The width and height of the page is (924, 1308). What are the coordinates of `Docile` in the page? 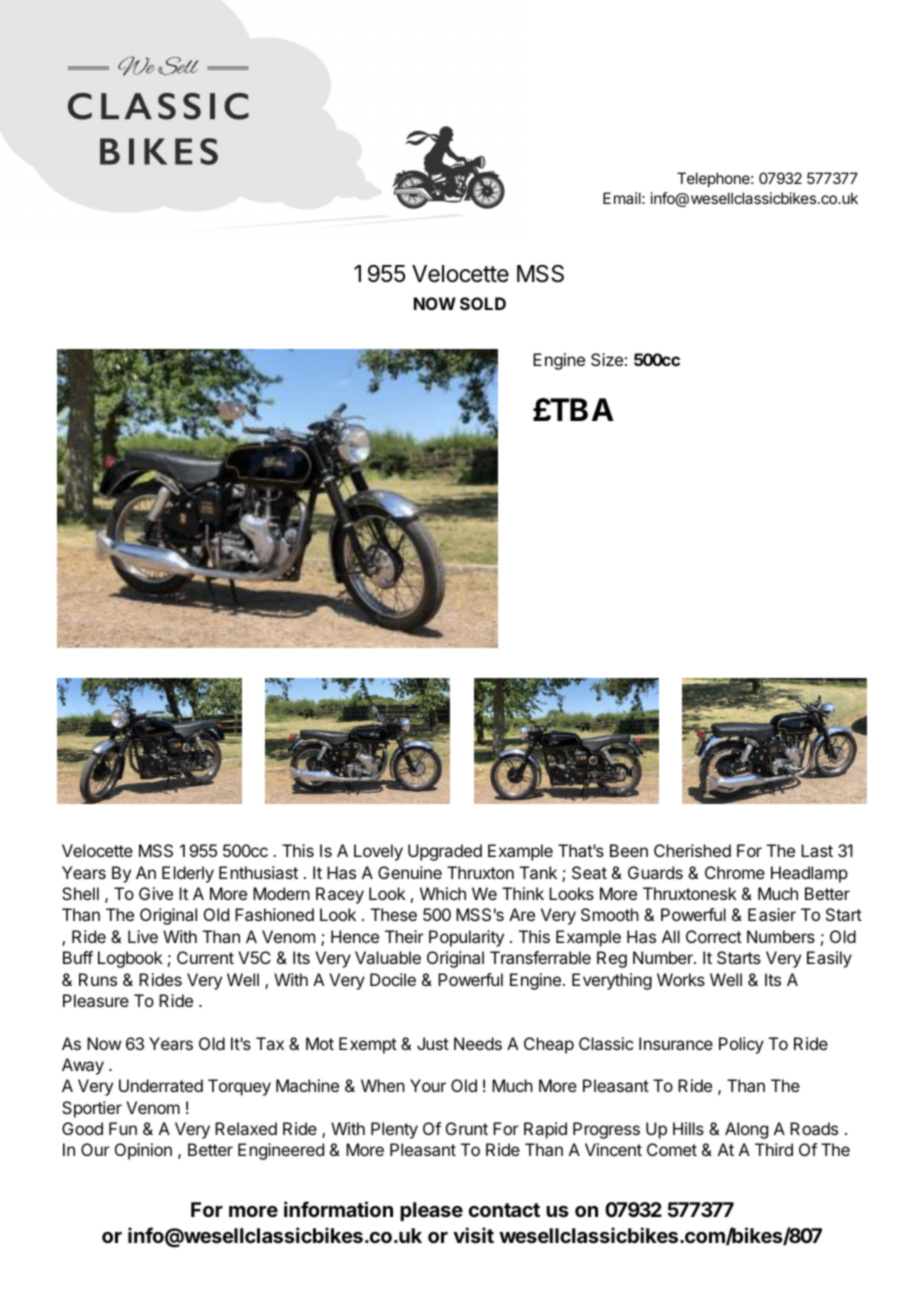 It's located at (393, 979).
